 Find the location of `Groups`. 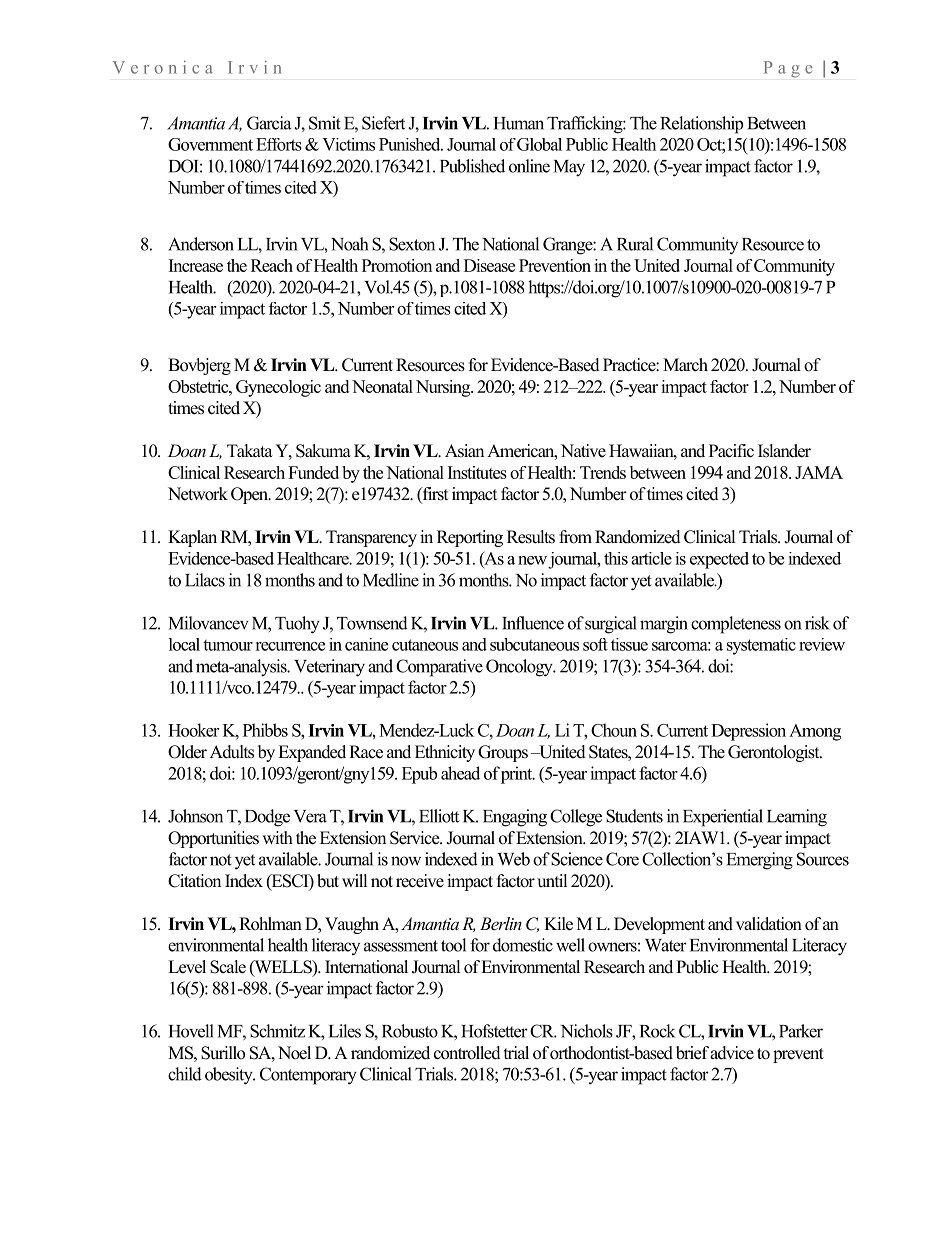

Groups is located at coordinates (503, 753).
